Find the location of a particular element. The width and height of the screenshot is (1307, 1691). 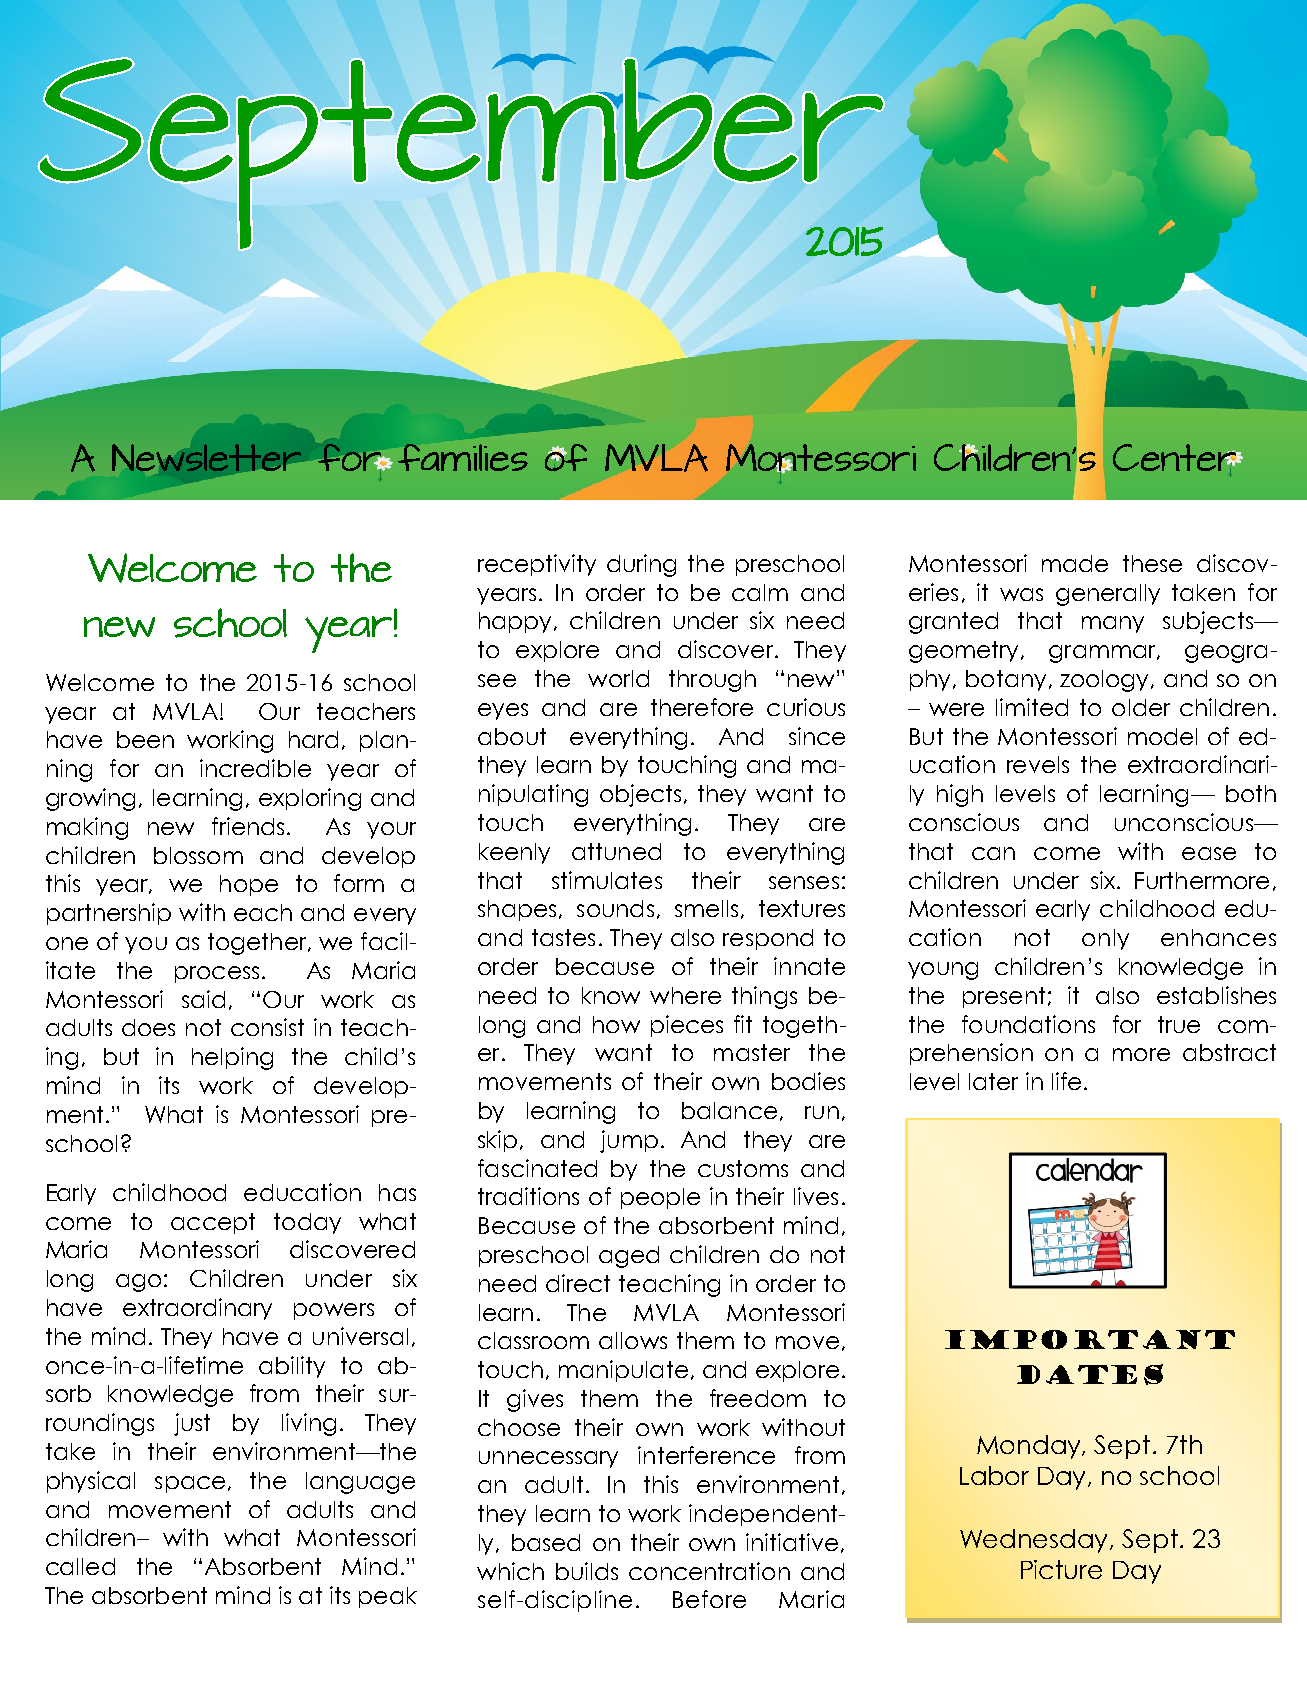

extraordinary is located at coordinates (197, 1309).
